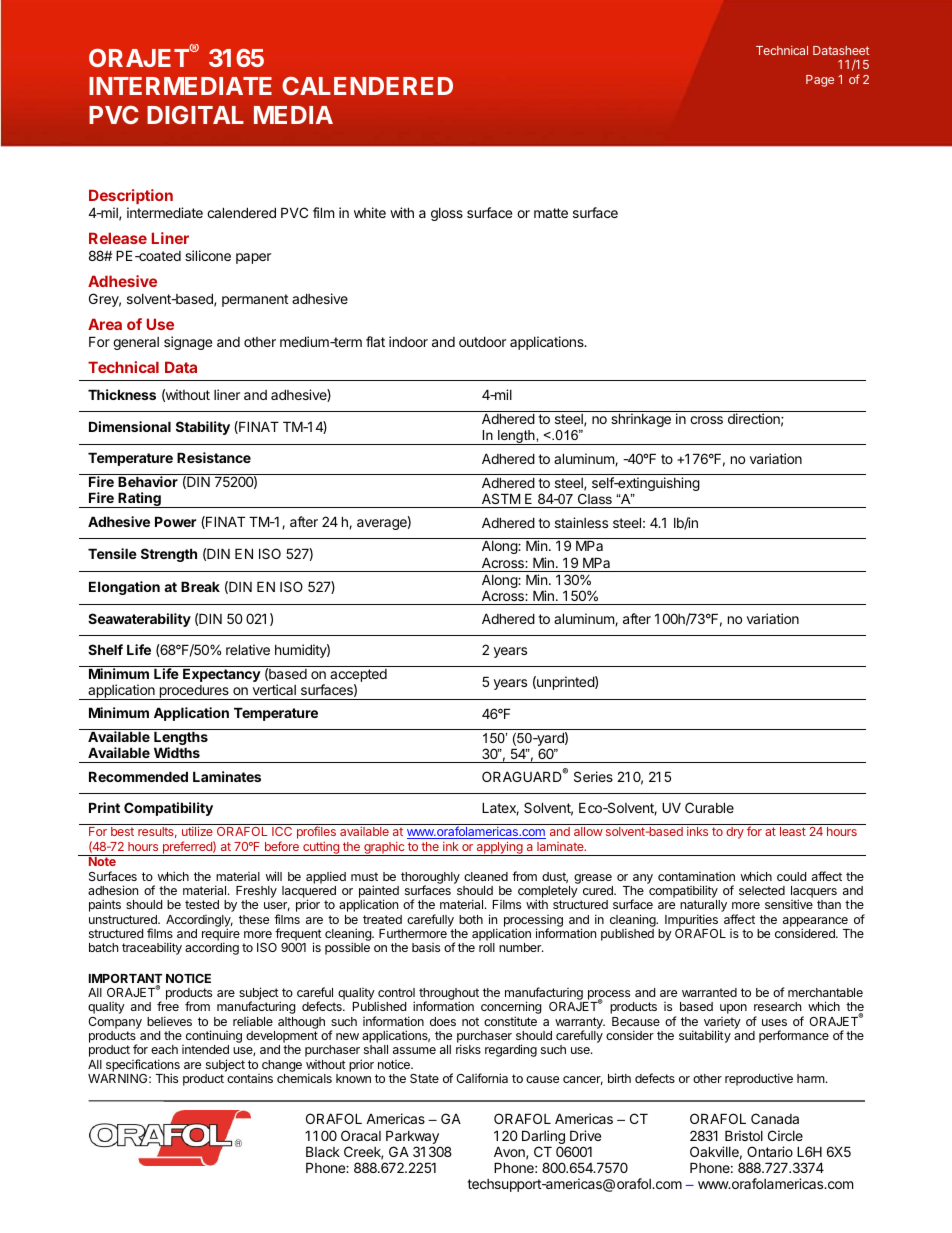 Image resolution: width=952 pixels, height=1233 pixels. Describe the element at coordinates (447, 214) in the screenshot. I see `gloss` at that location.
